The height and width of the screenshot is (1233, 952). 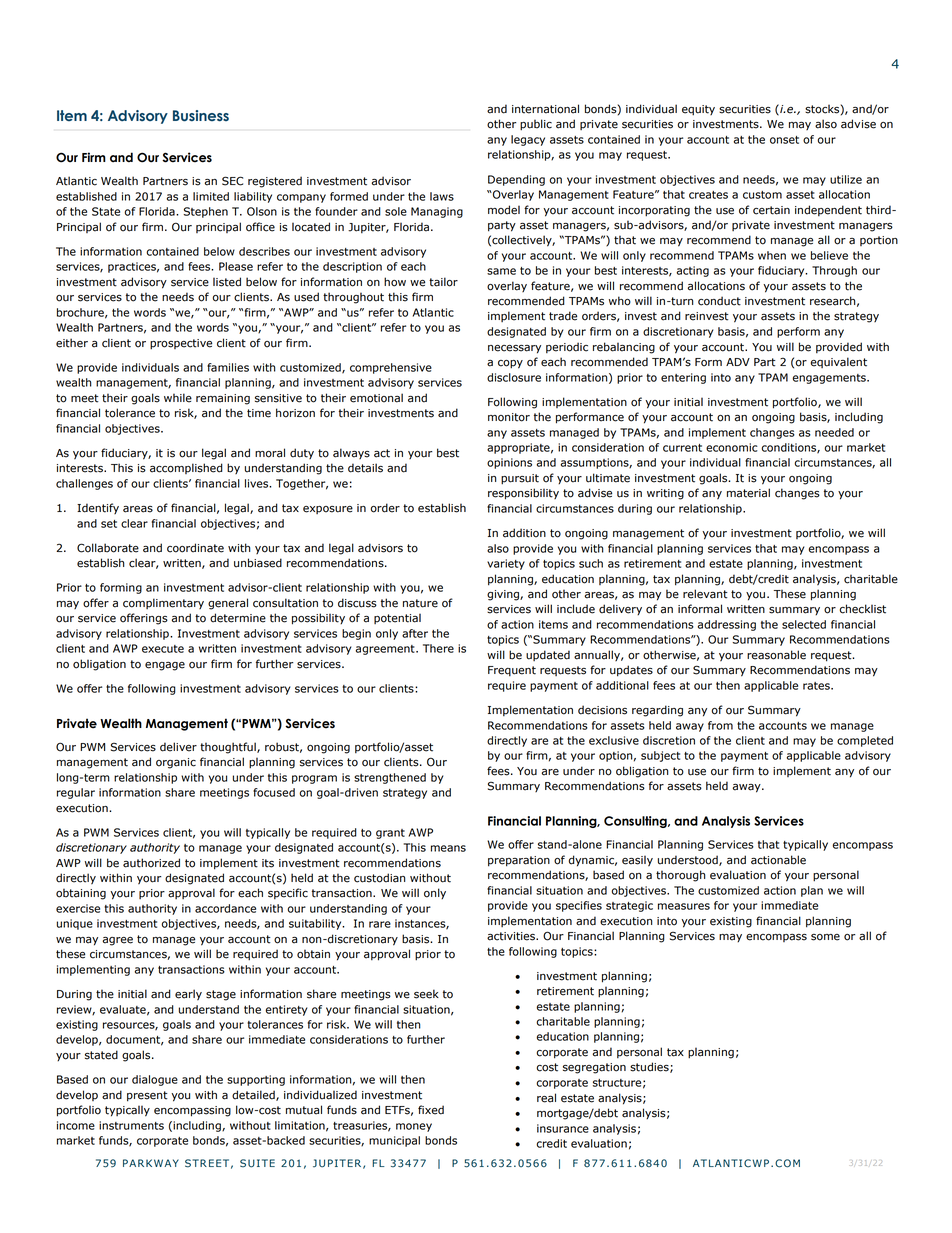 What do you see at coordinates (748, 493) in the screenshot?
I see `material` at bounding box center [748, 493].
